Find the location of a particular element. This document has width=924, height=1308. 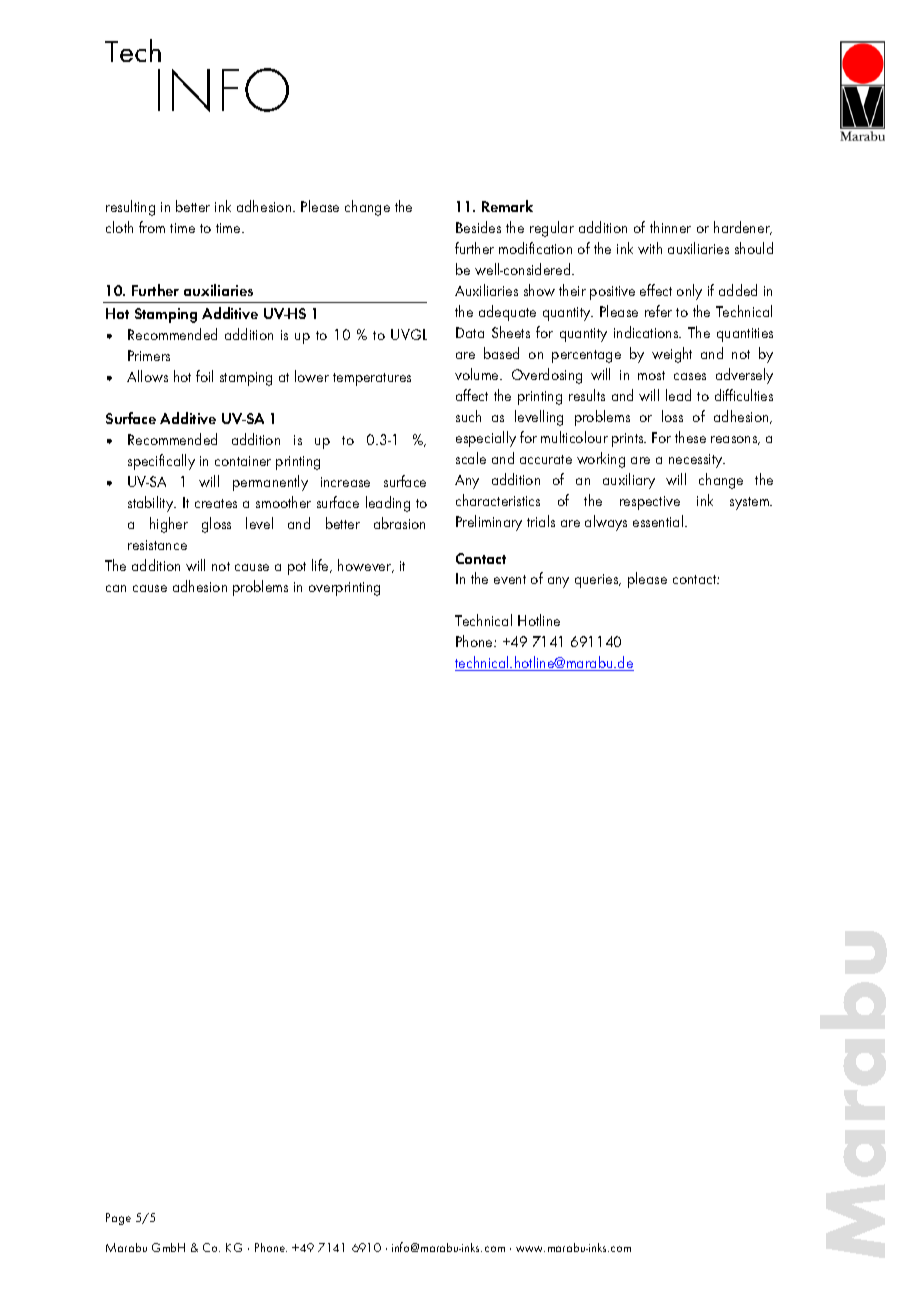

however is located at coordinates (366, 566).
